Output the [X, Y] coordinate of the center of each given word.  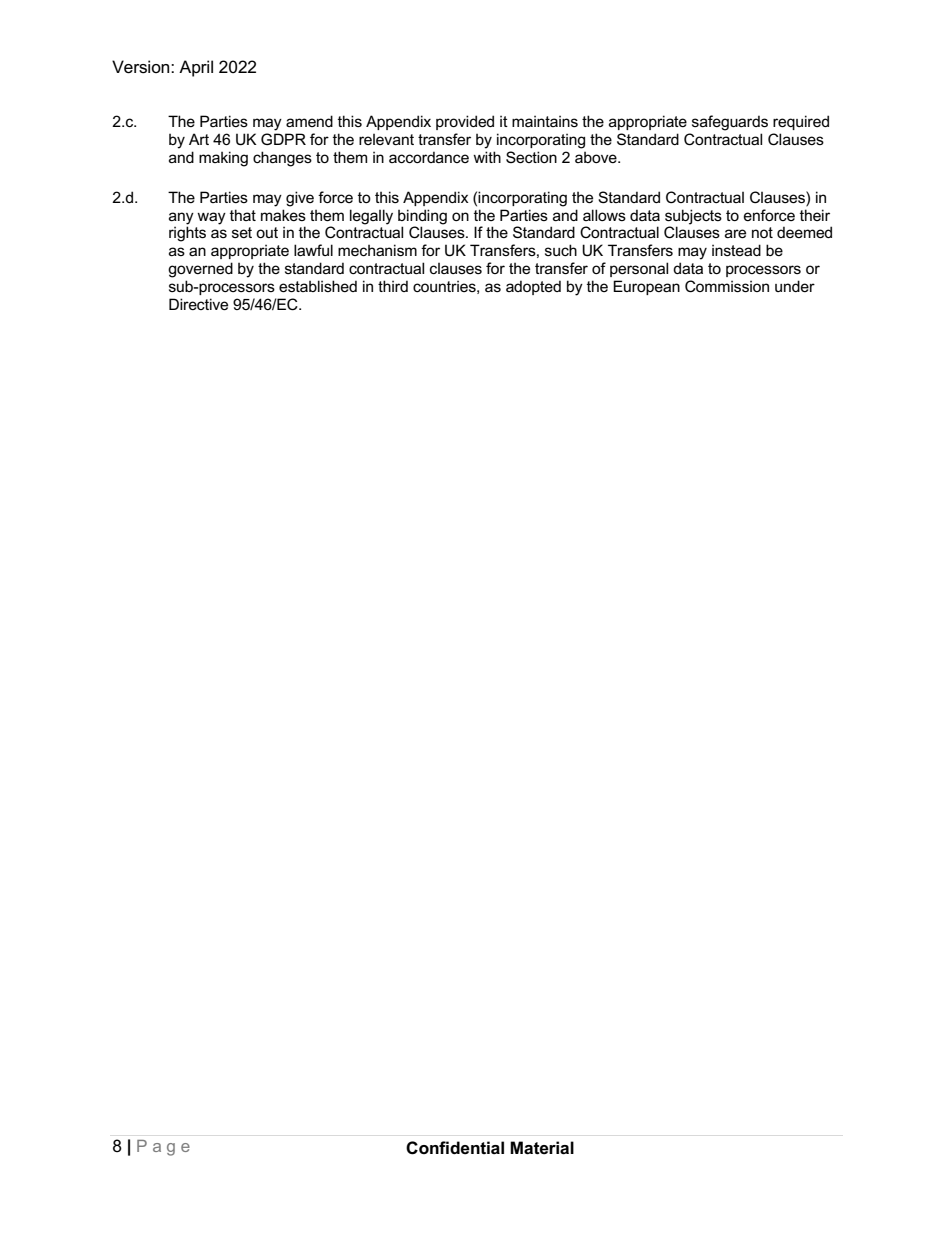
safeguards [730, 123]
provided [465, 122]
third [393, 286]
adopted [533, 287]
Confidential [455, 1148]
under [795, 286]
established [318, 286]
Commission [727, 286]
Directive [198, 304]
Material [542, 1148]
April [196, 68]
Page [163, 1148]
